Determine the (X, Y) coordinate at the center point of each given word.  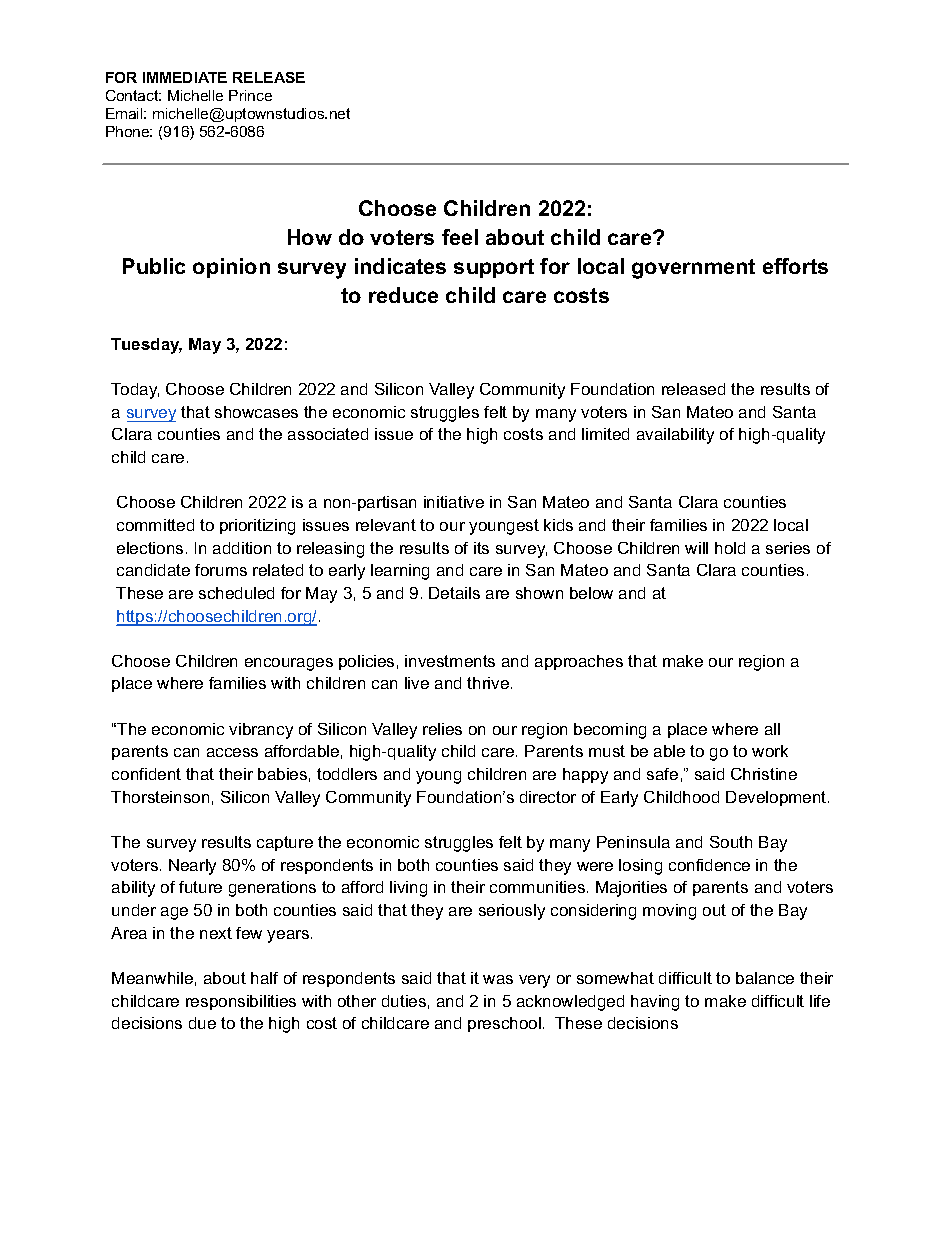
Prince (250, 95)
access (232, 752)
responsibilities (241, 1002)
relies (442, 729)
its (481, 548)
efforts (795, 266)
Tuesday (146, 346)
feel (460, 237)
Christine (764, 774)
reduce (403, 295)
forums (221, 570)
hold (730, 548)
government (693, 269)
